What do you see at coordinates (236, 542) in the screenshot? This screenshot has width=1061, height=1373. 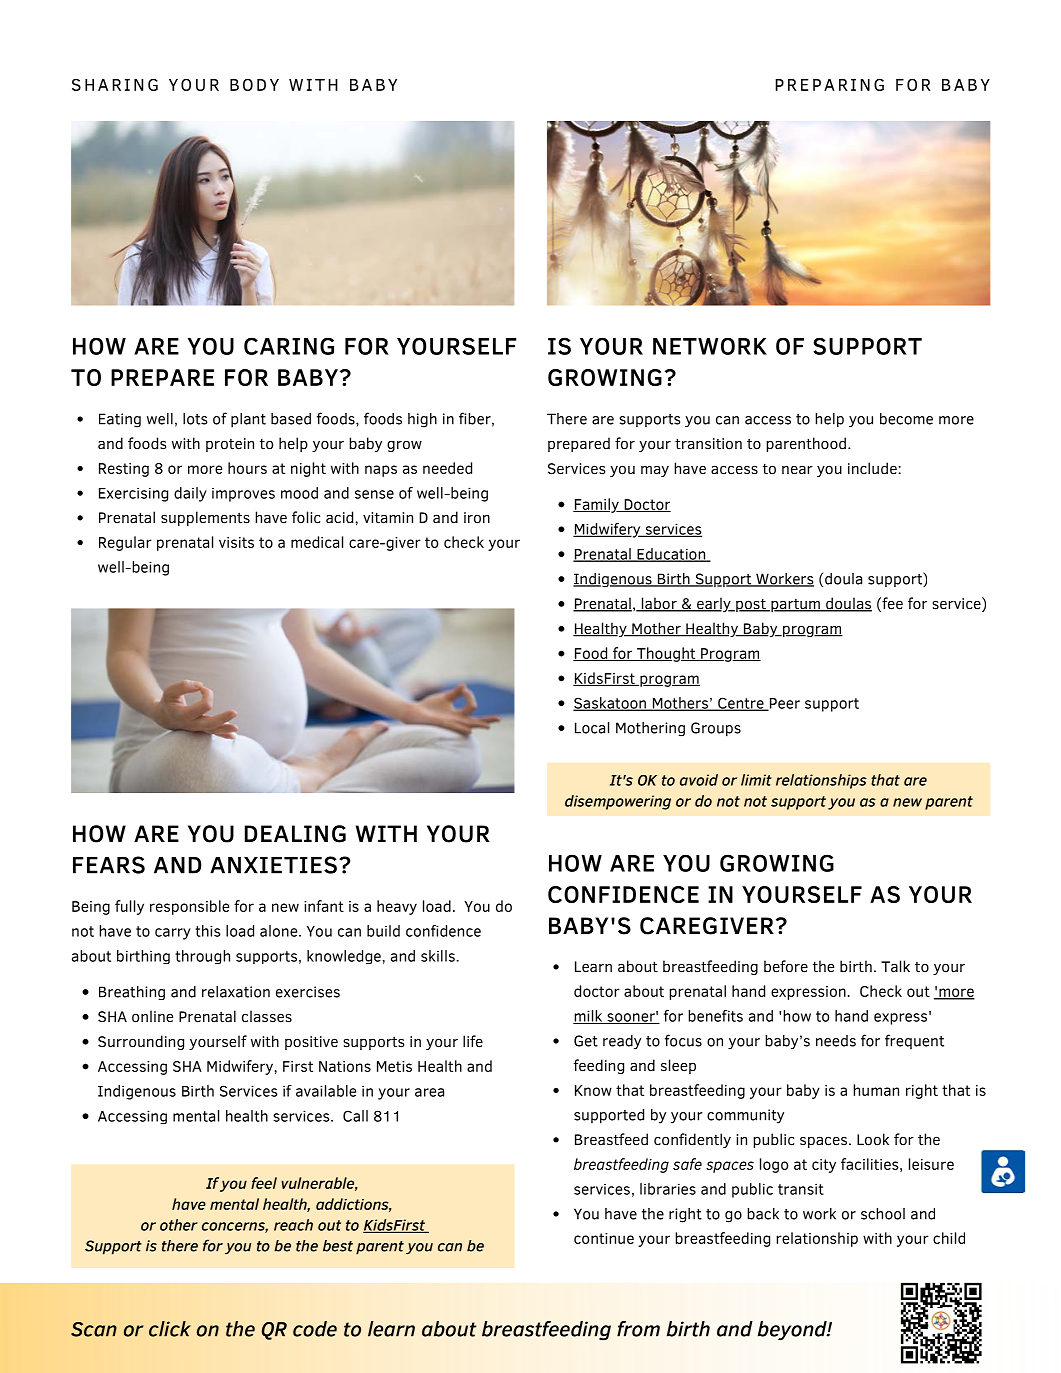 I see `visits` at bounding box center [236, 542].
